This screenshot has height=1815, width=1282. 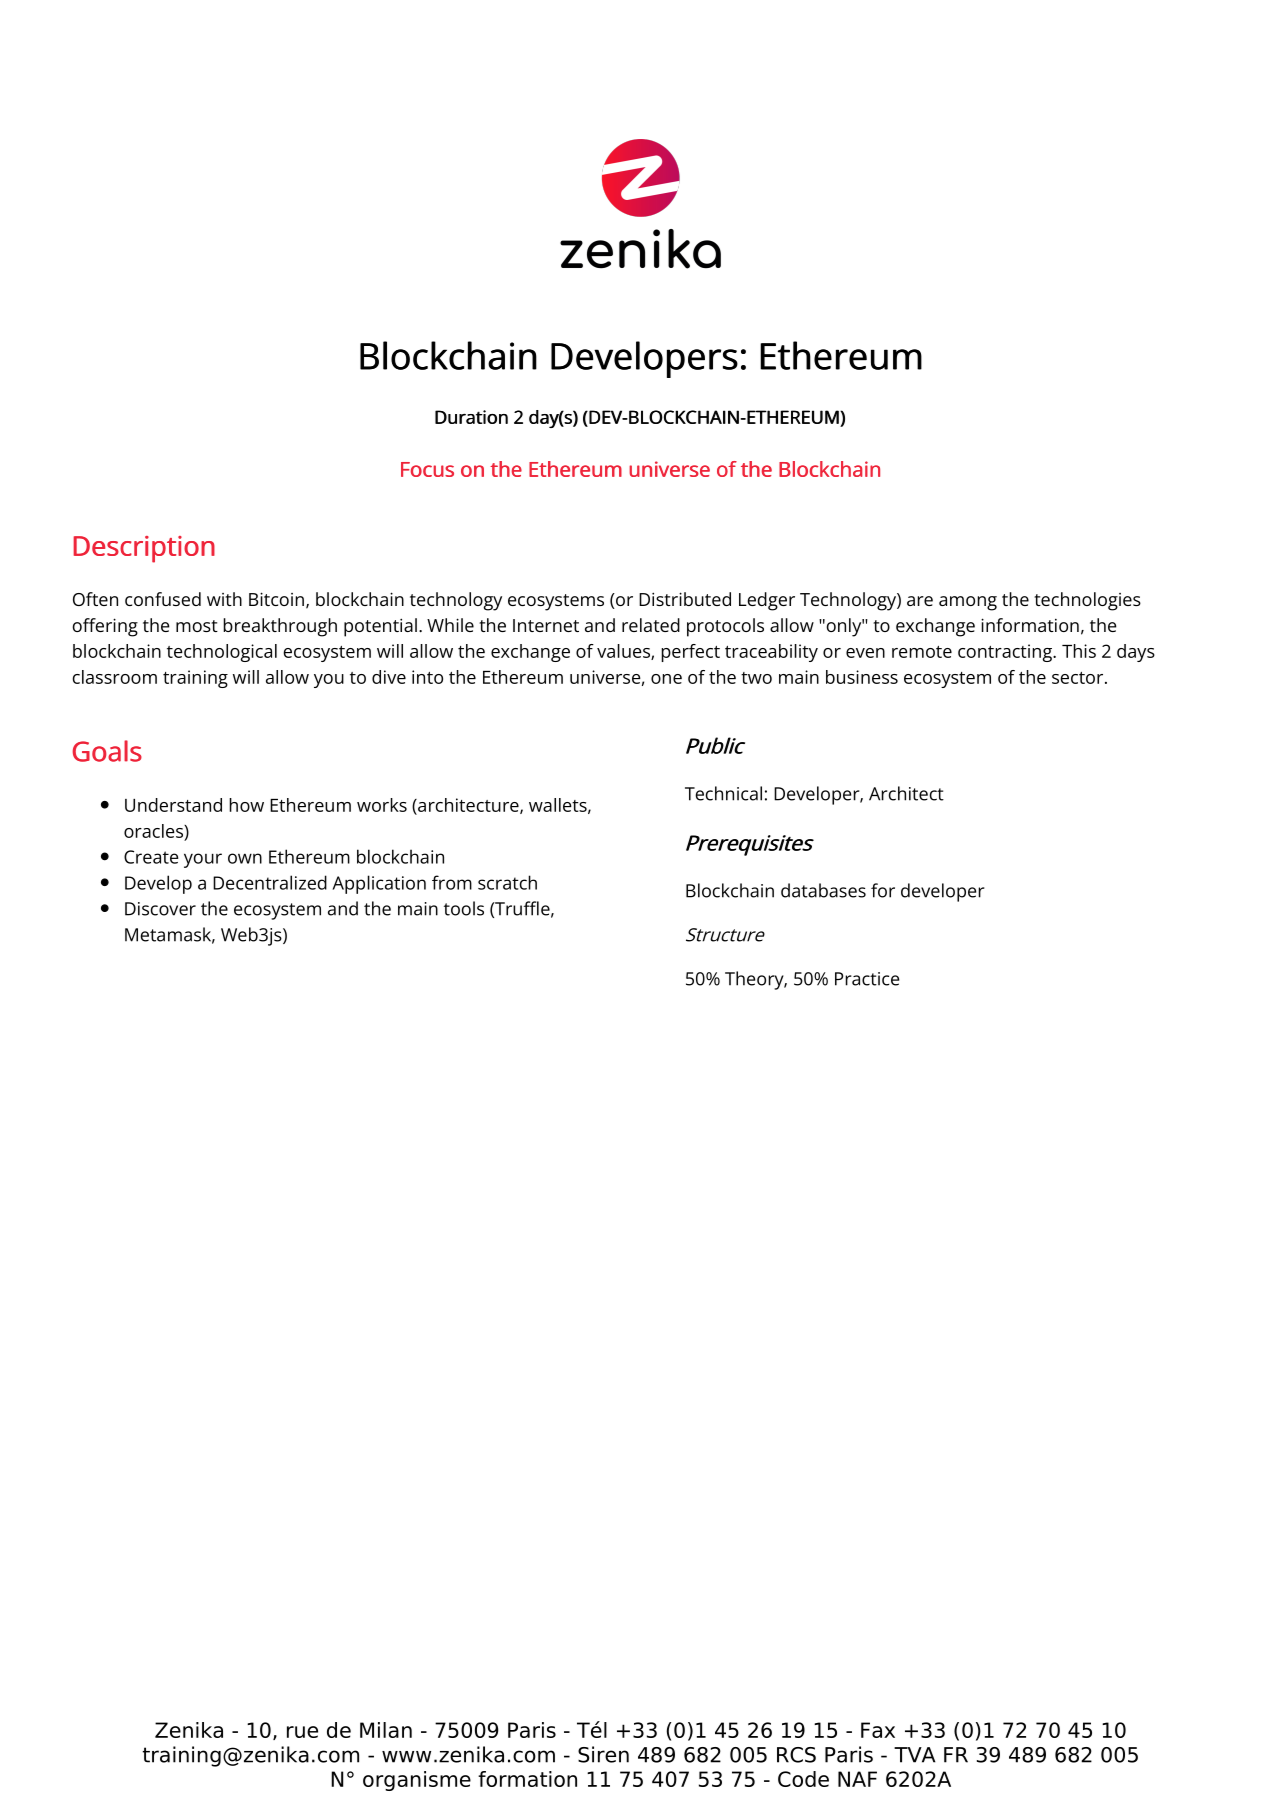 What do you see at coordinates (144, 549) in the screenshot?
I see `Description` at bounding box center [144, 549].
